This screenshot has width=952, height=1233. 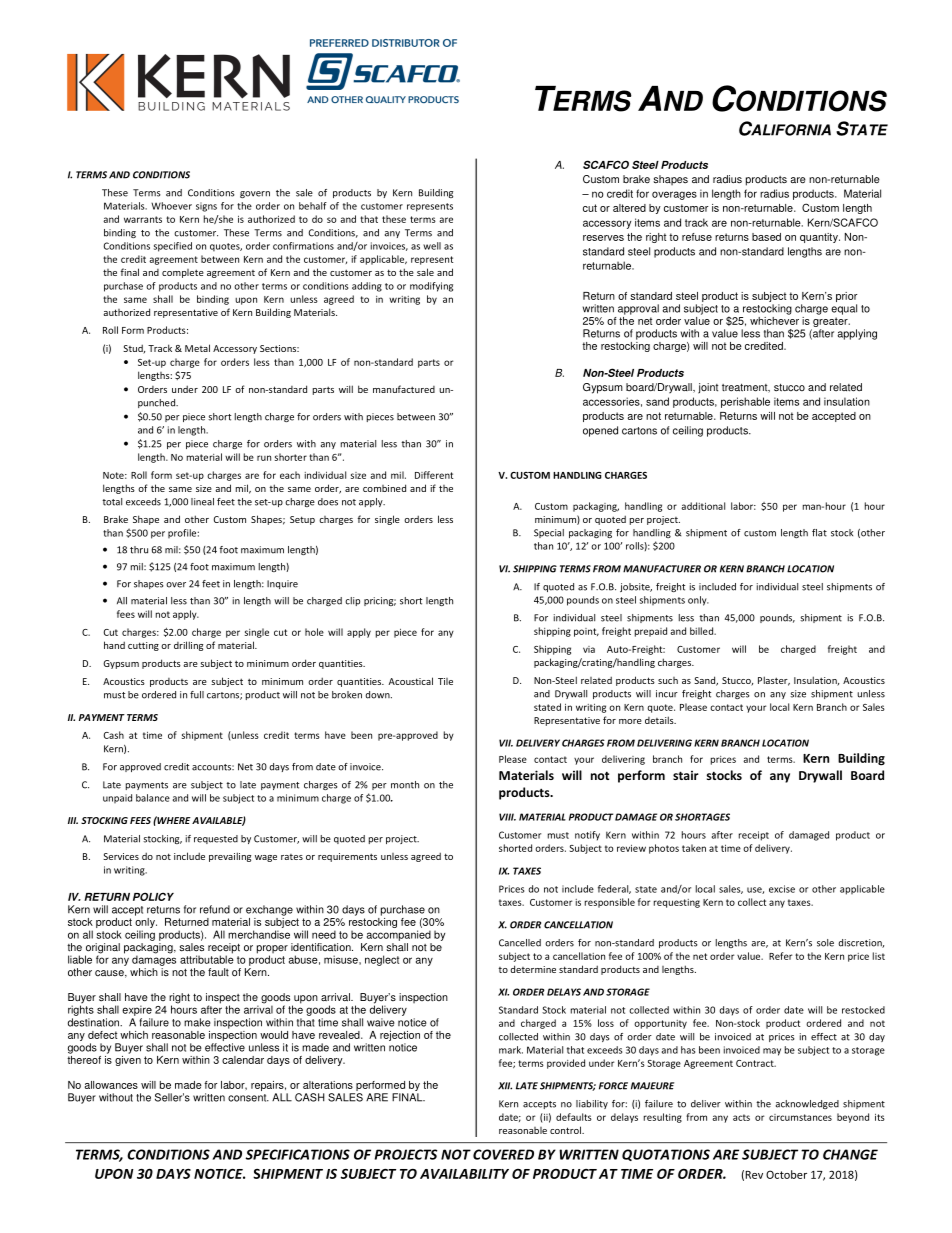 What do you see at coordinates (786, 1174) in the screenshot?
I see `October` at bounding box center [786, 1174].
